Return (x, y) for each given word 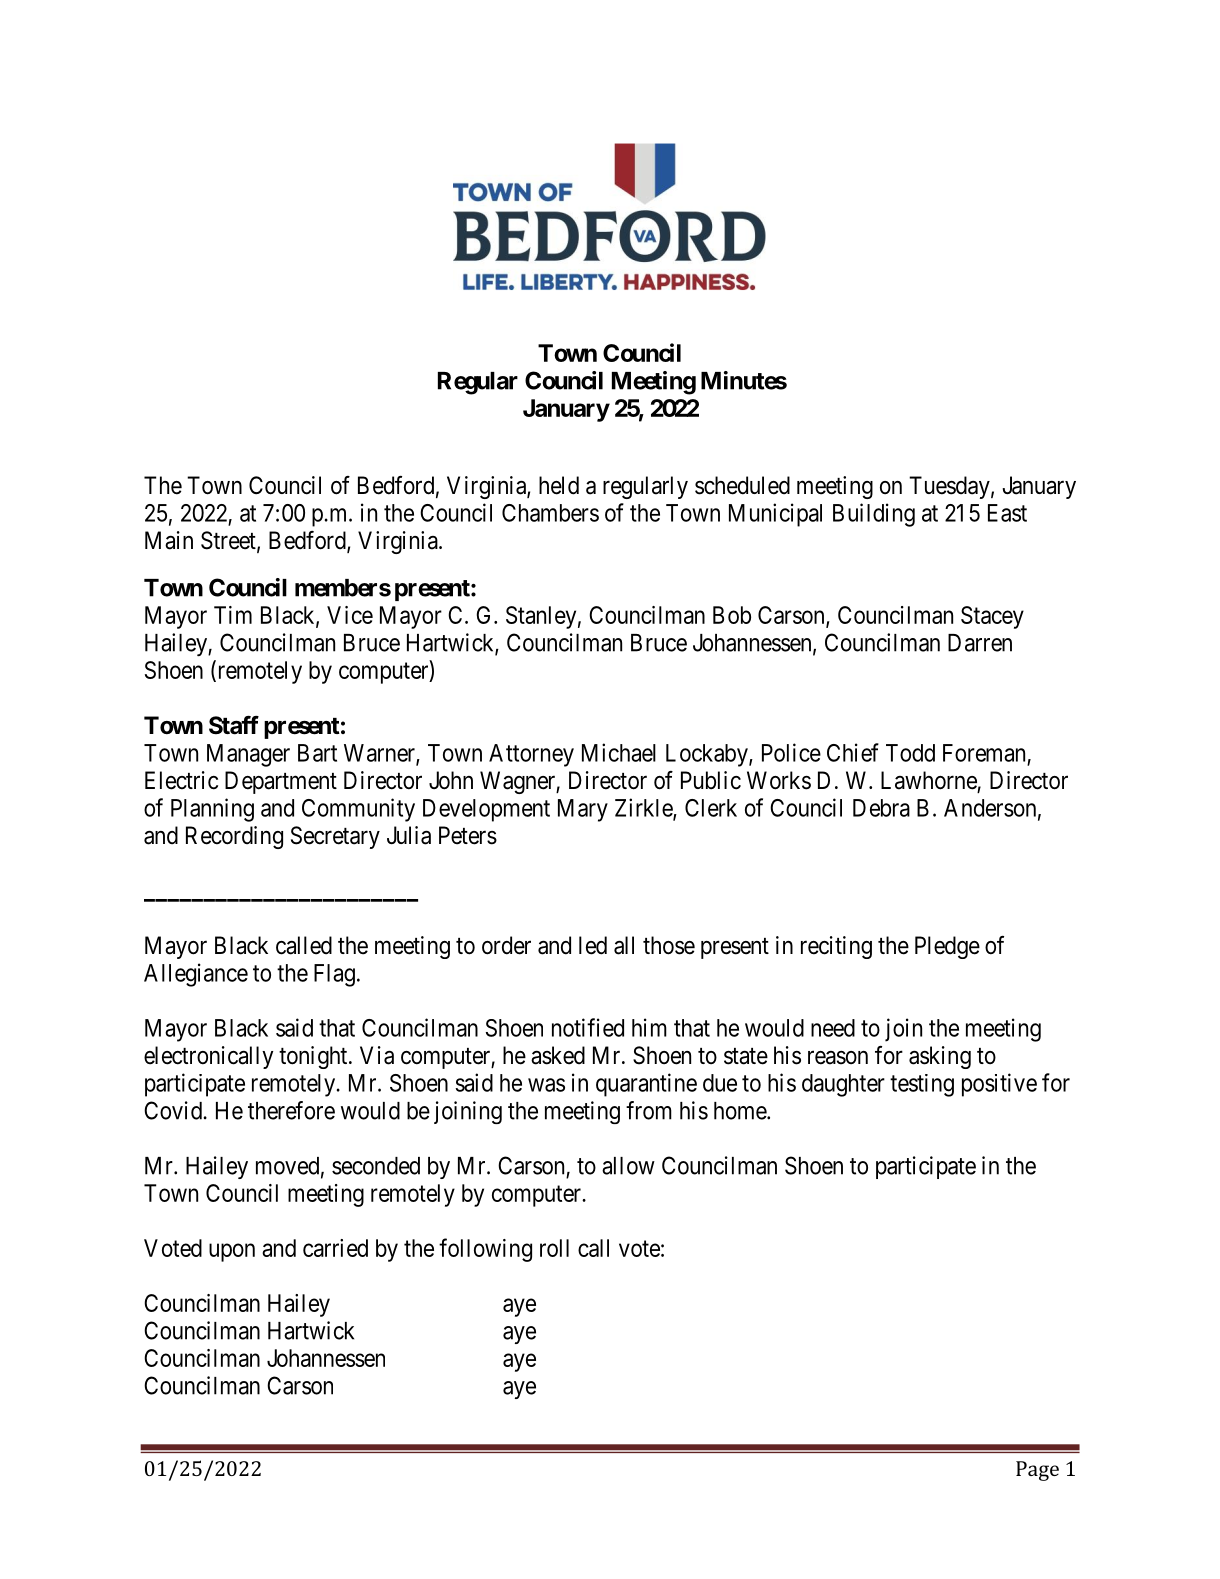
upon (232, 1252)
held (559, 485)
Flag (334, 975)
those (669, 945)
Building (874, 515)
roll (554, 1248)
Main (169, 540)
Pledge (947, 947)
